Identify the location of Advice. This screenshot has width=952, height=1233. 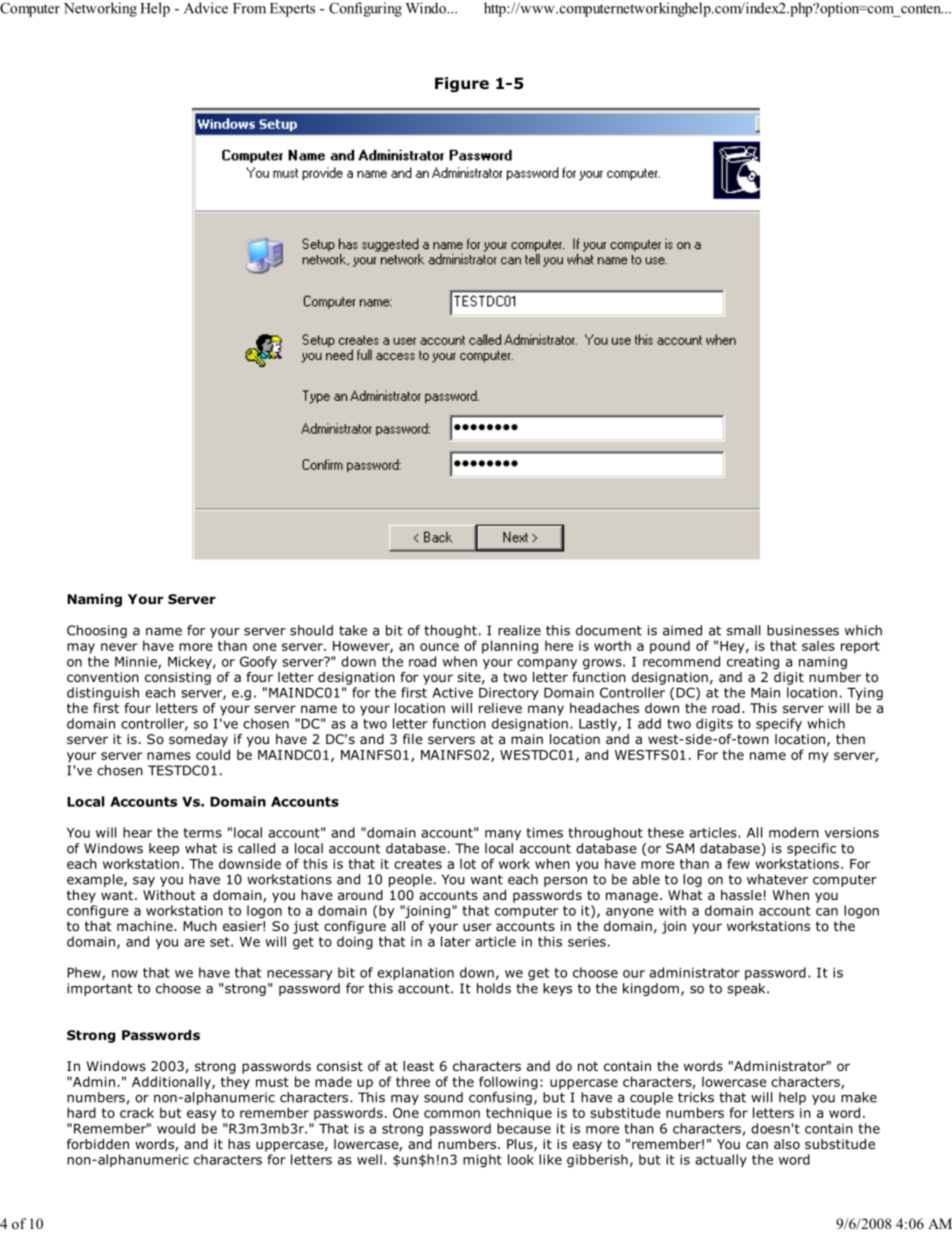
(206, 8).
